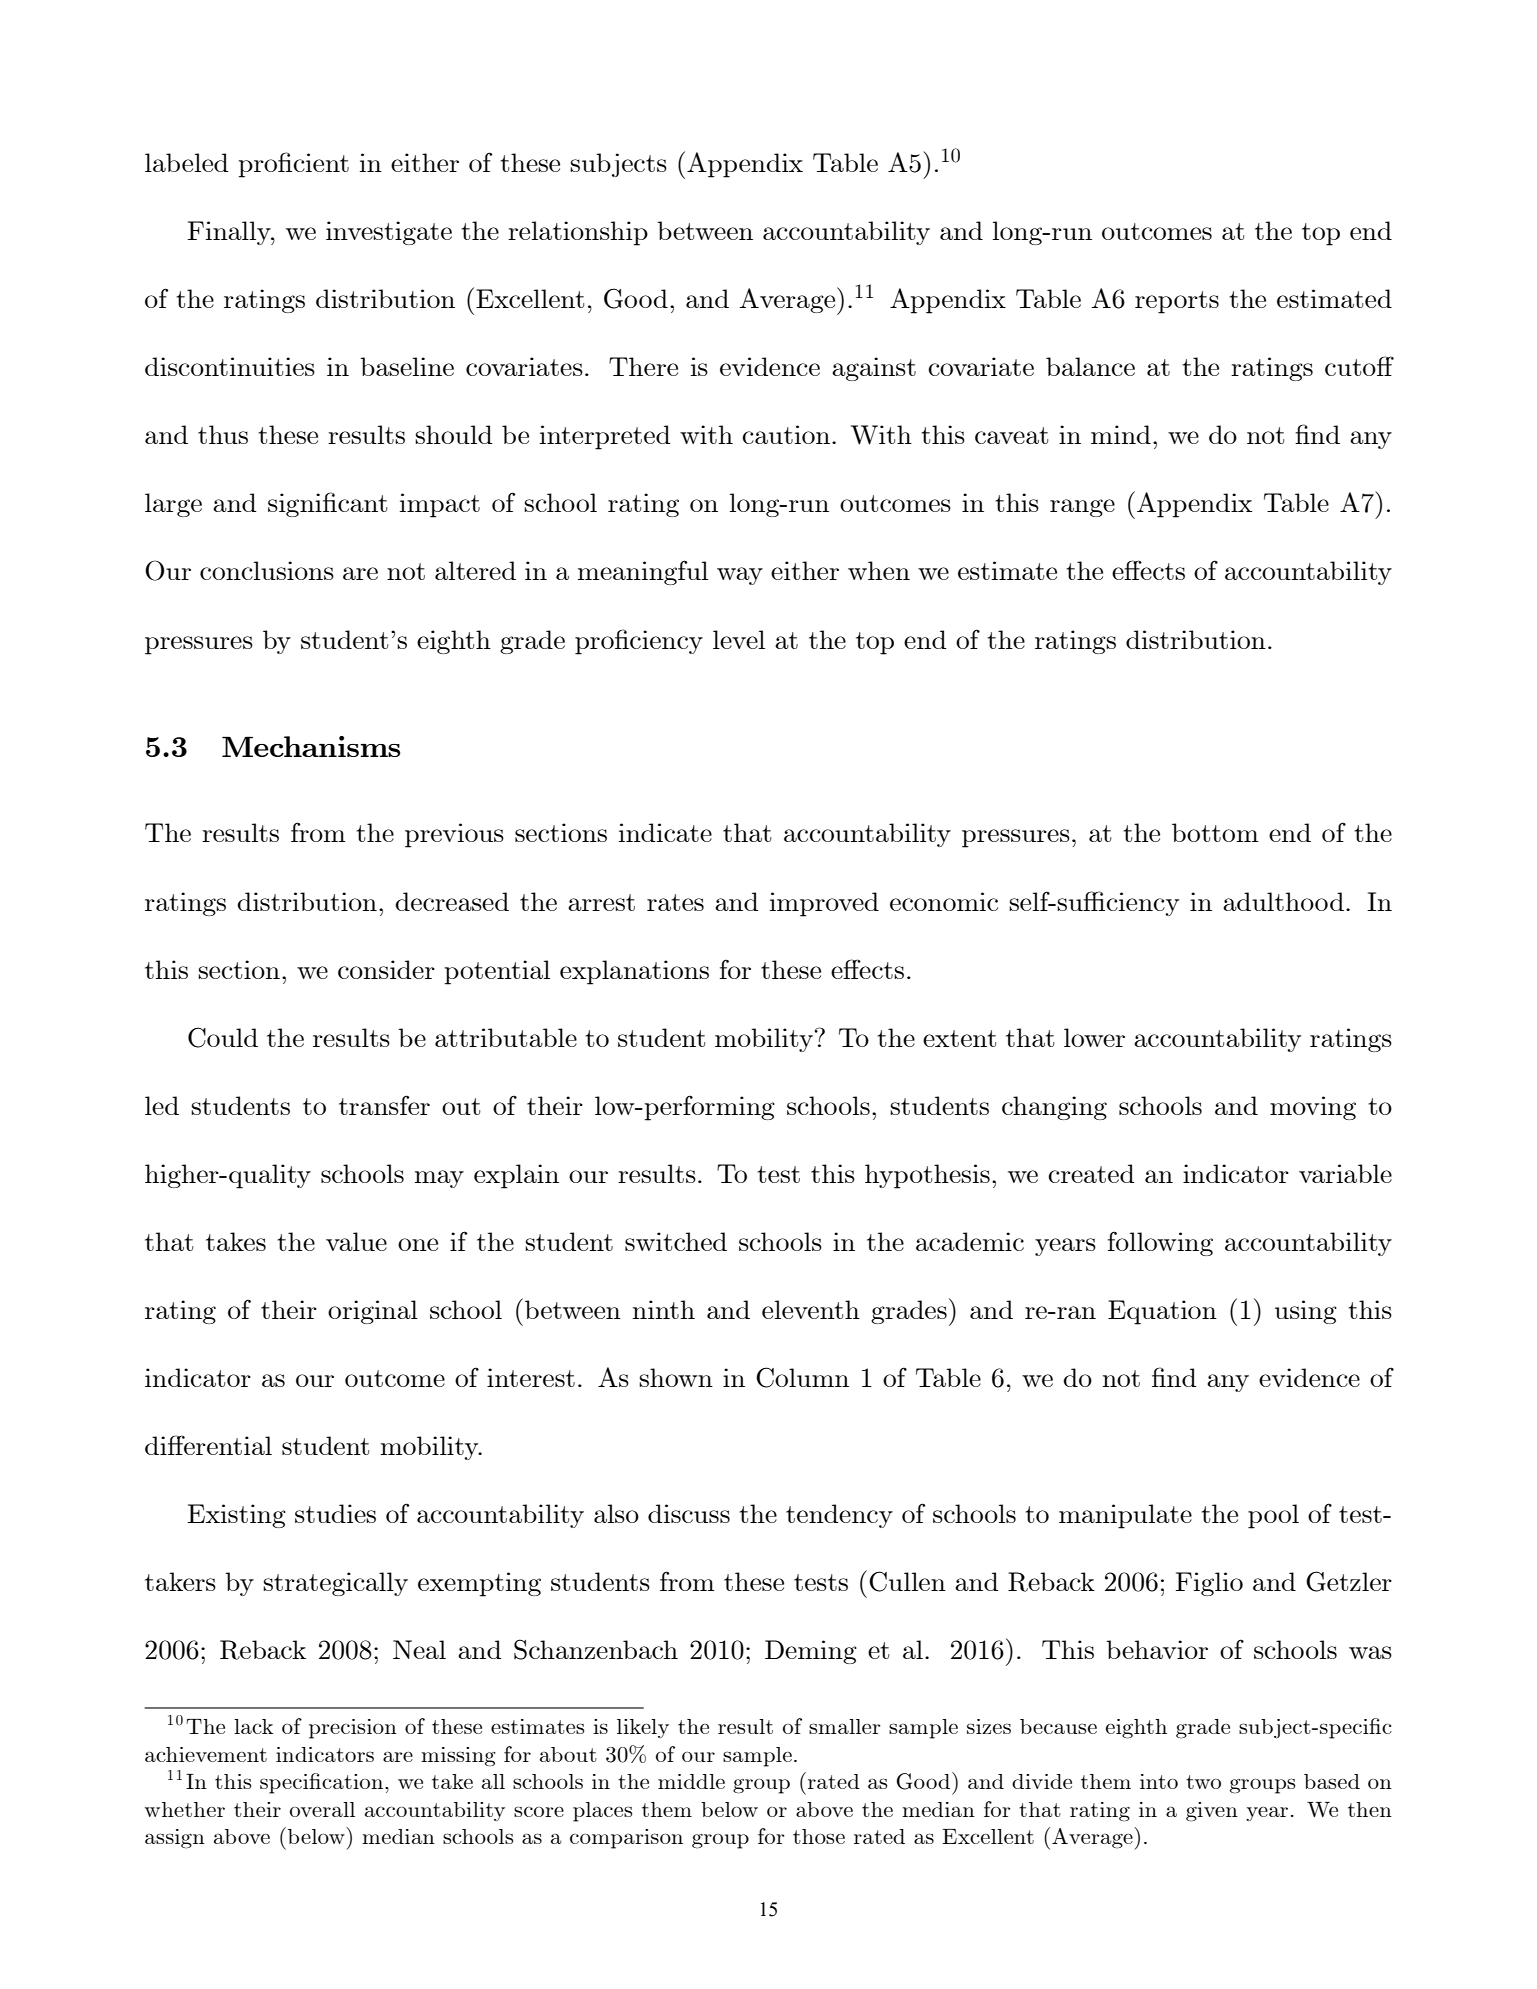 This document has height=1989, width=1537. Describe the element at coordinates (634, 972) in the document. I see `explanations` at that location.
